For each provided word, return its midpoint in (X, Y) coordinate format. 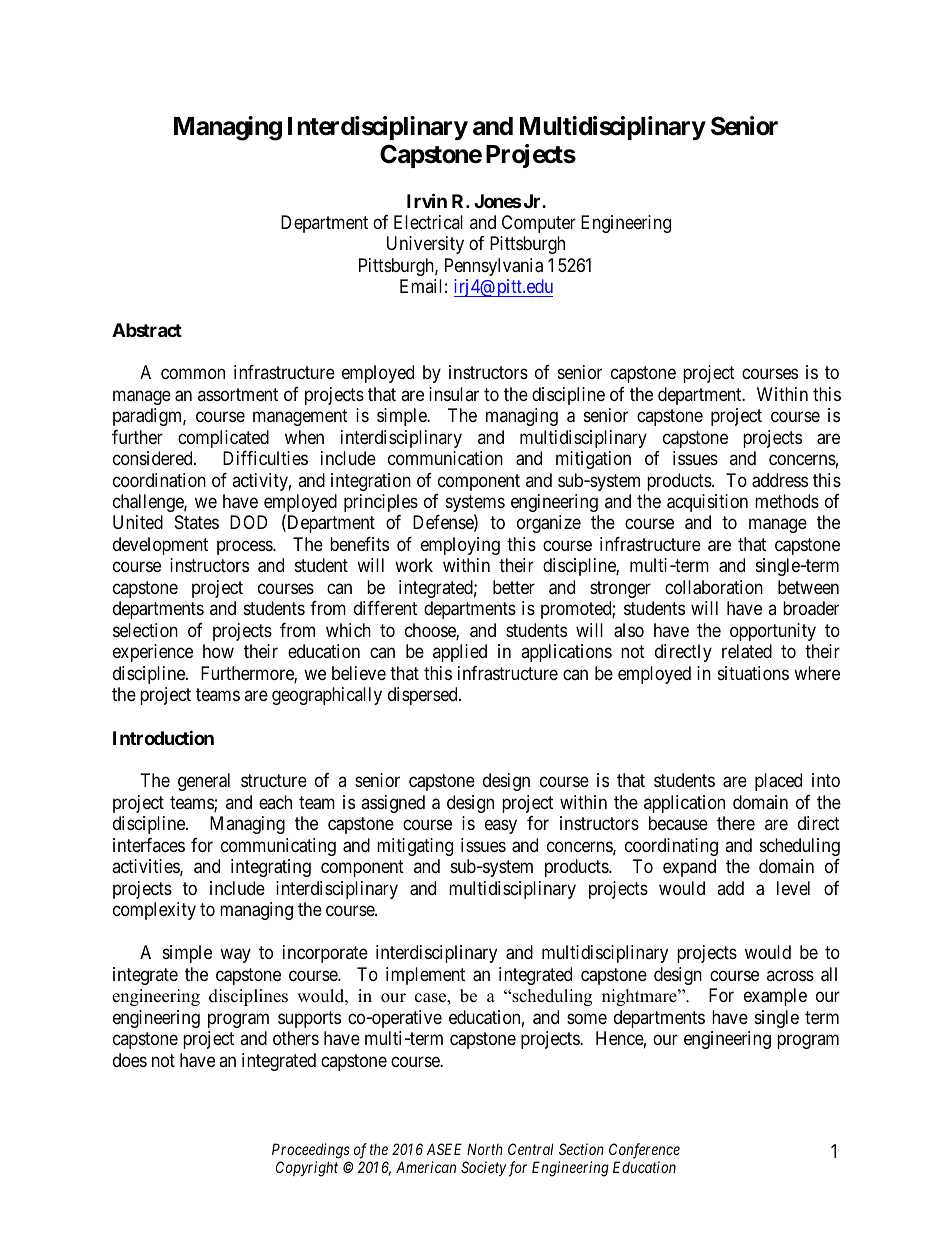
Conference (644, 1151)
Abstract (147, 330)
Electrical (428, 222)
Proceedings (311, 1151)
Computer (539, 224)
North (485, 1149)
